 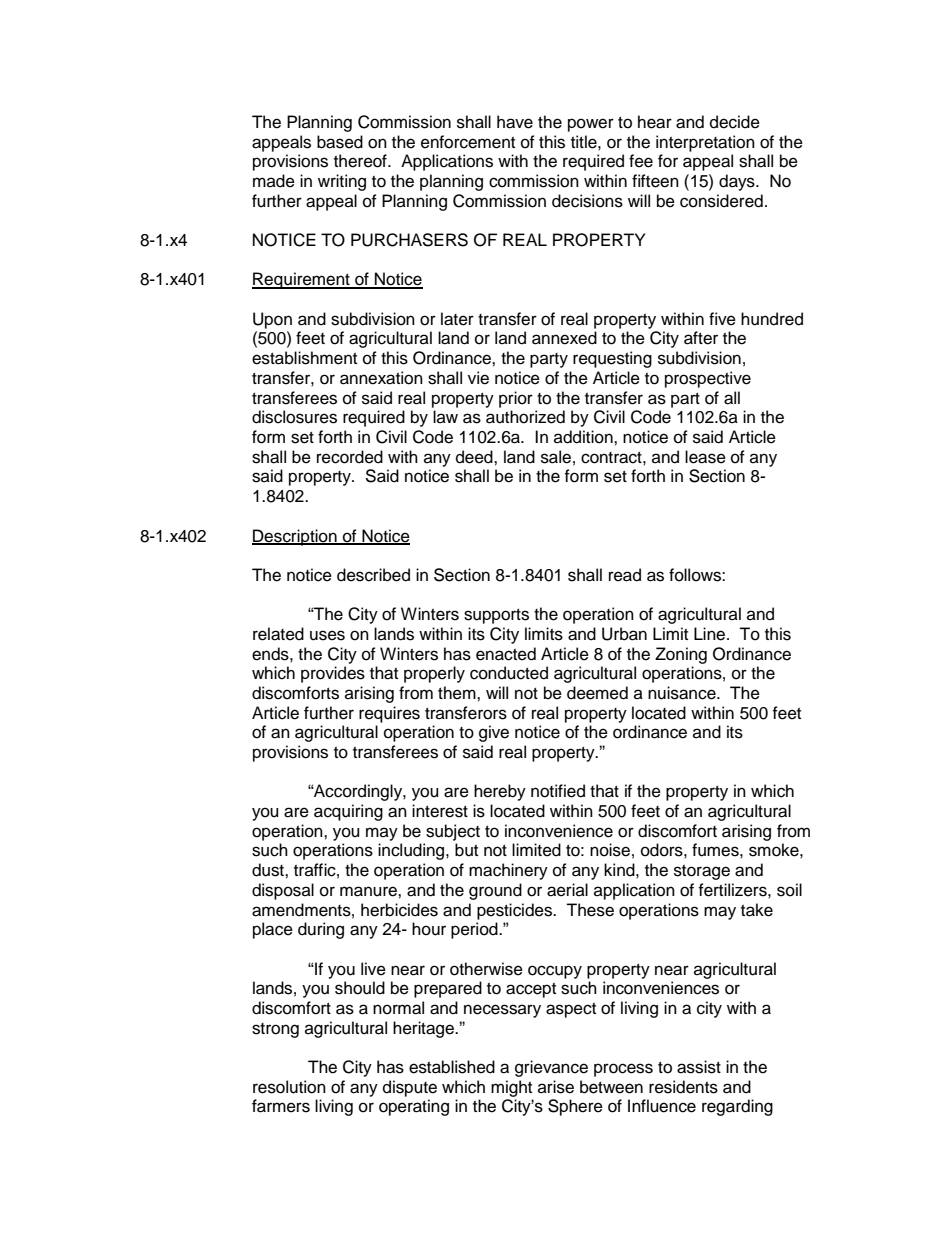 What do you see at coordinates (525, 417) in the screenshot?
I see `authorized` at bounding box center [525, 417].
